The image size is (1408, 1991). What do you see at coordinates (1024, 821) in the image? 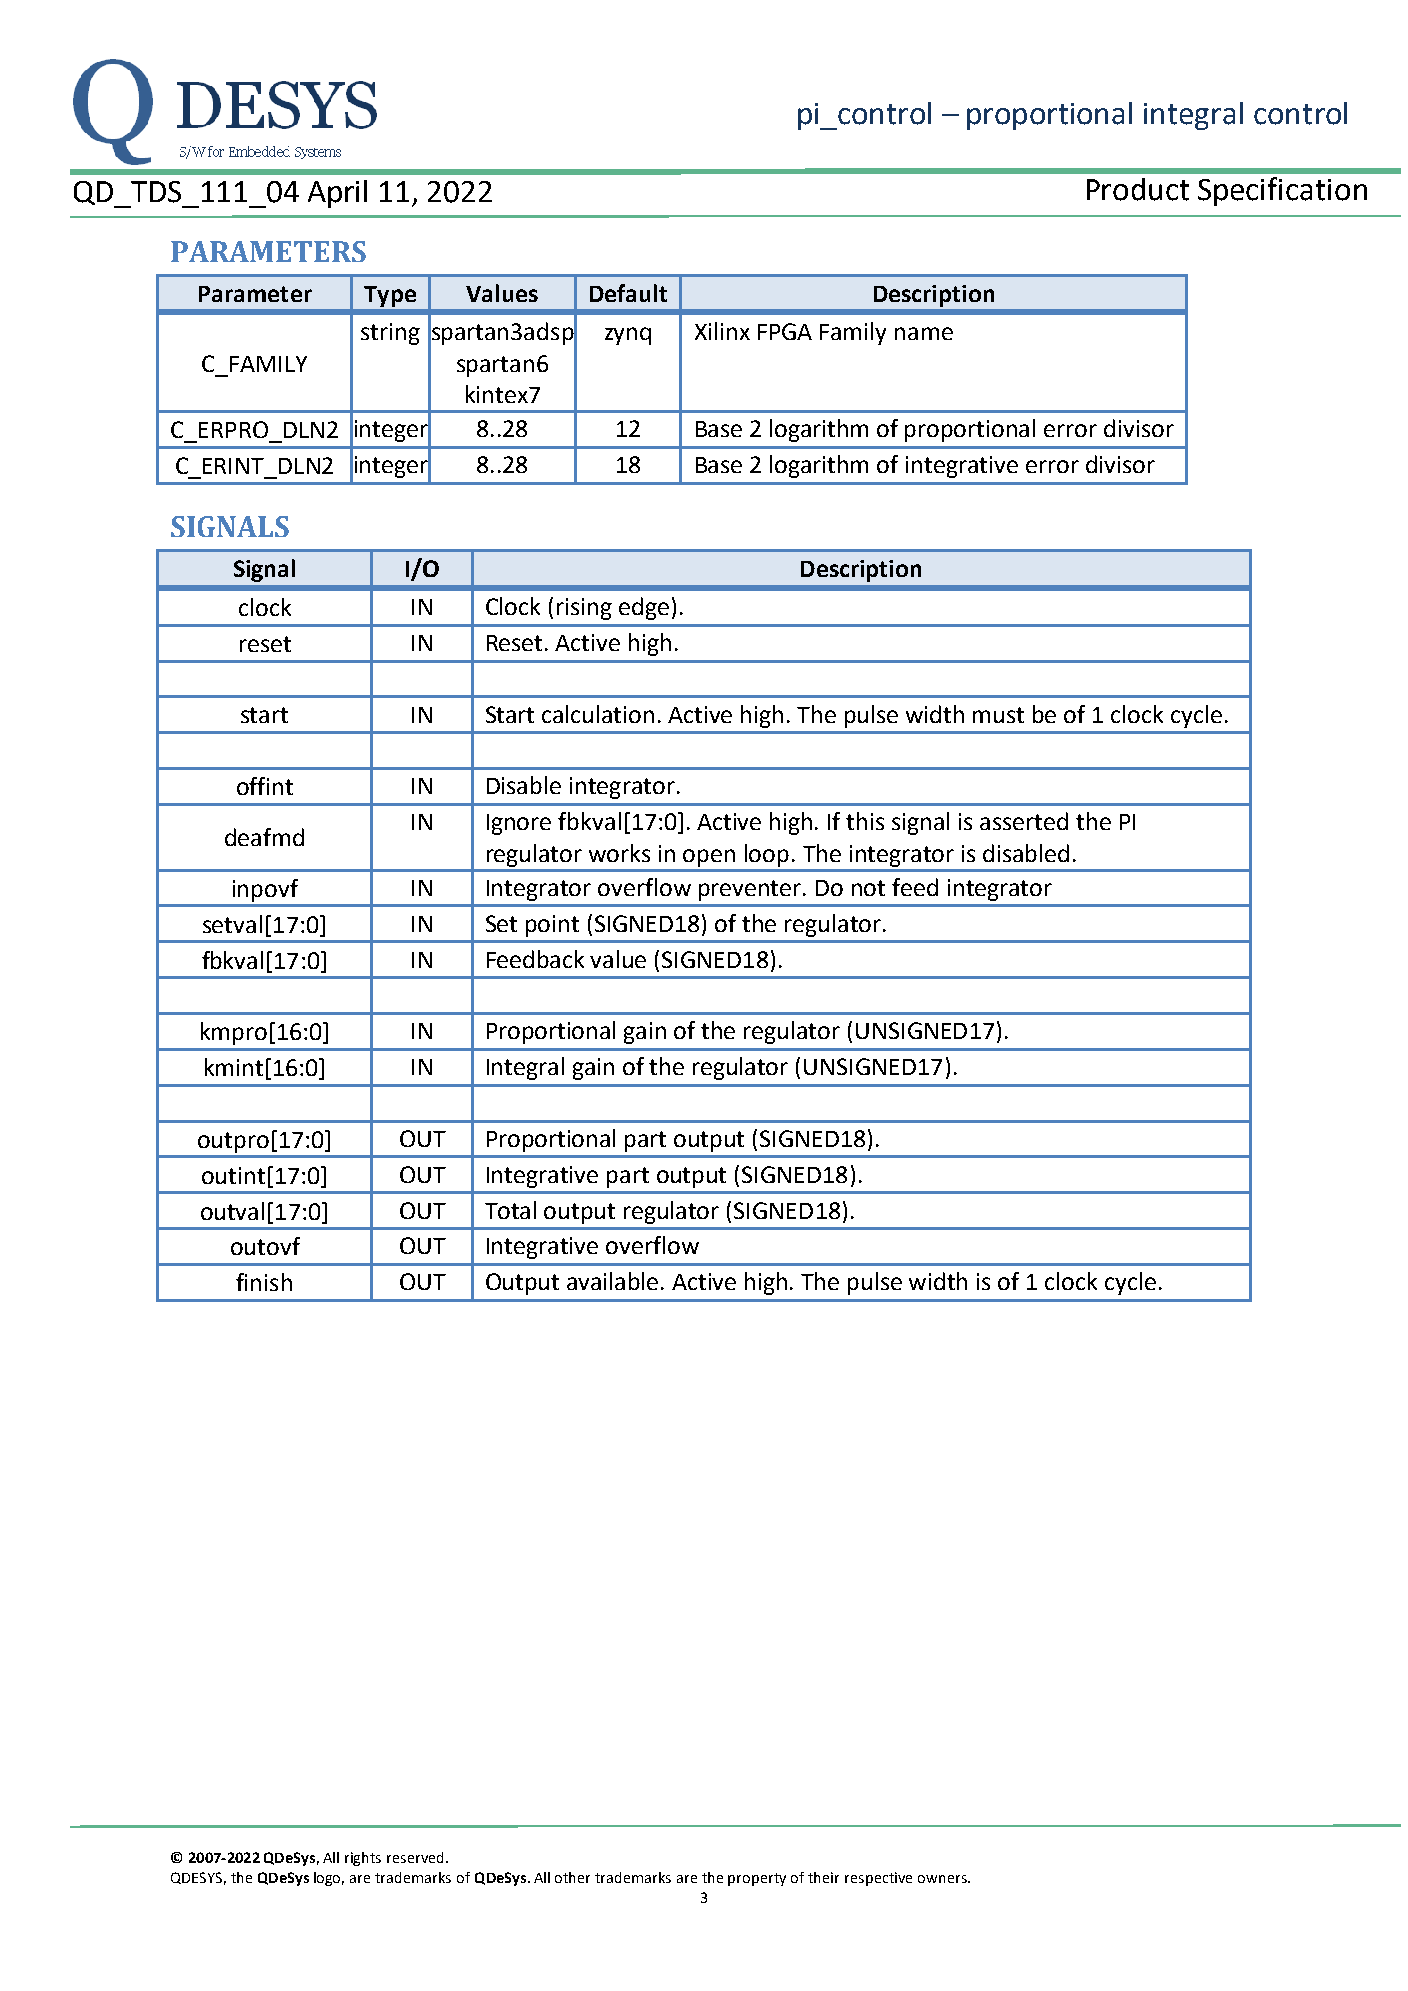
I see `asserted` at bounding box center [1024, 821].
